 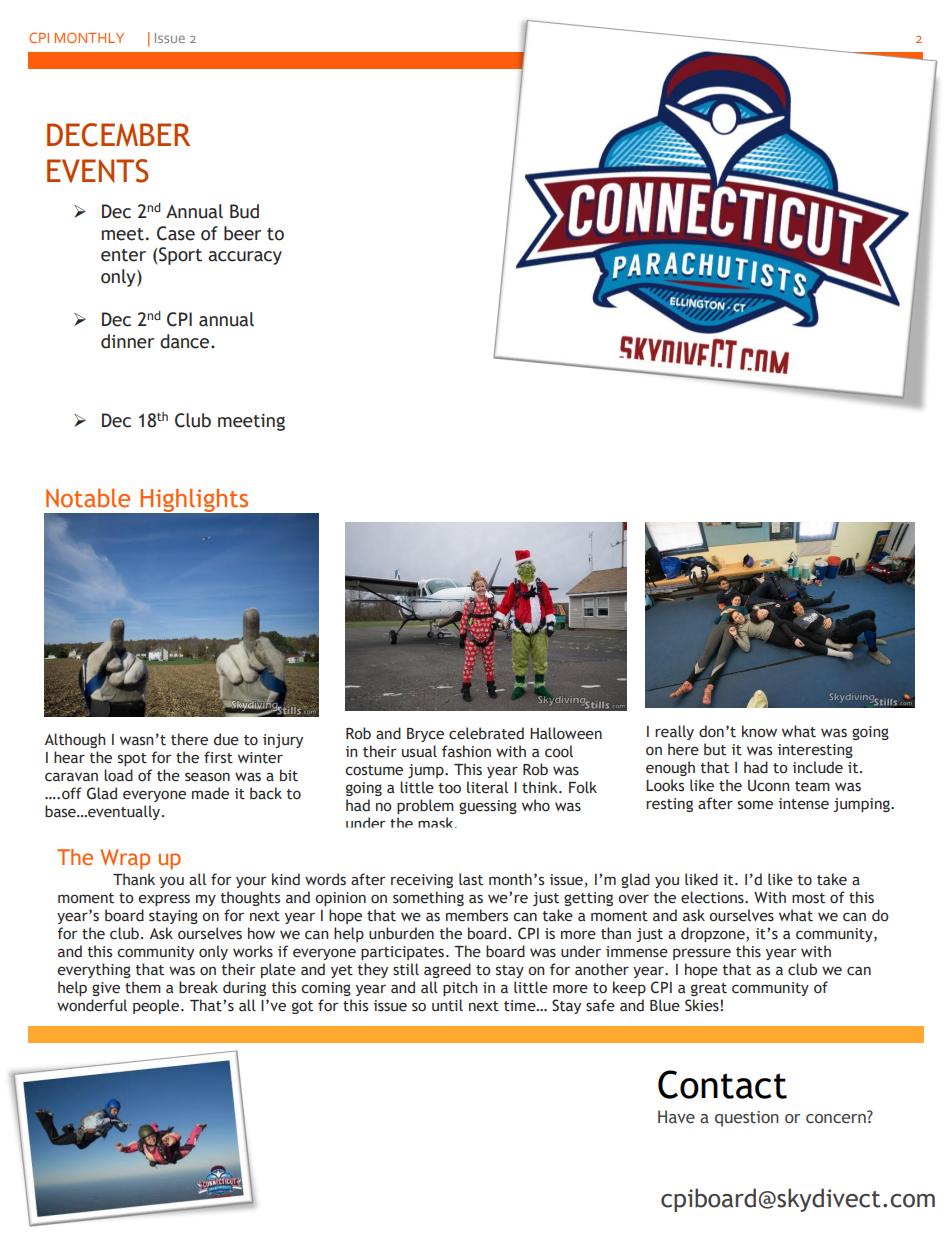 I want to click on due, so click(x=226, y=739).
